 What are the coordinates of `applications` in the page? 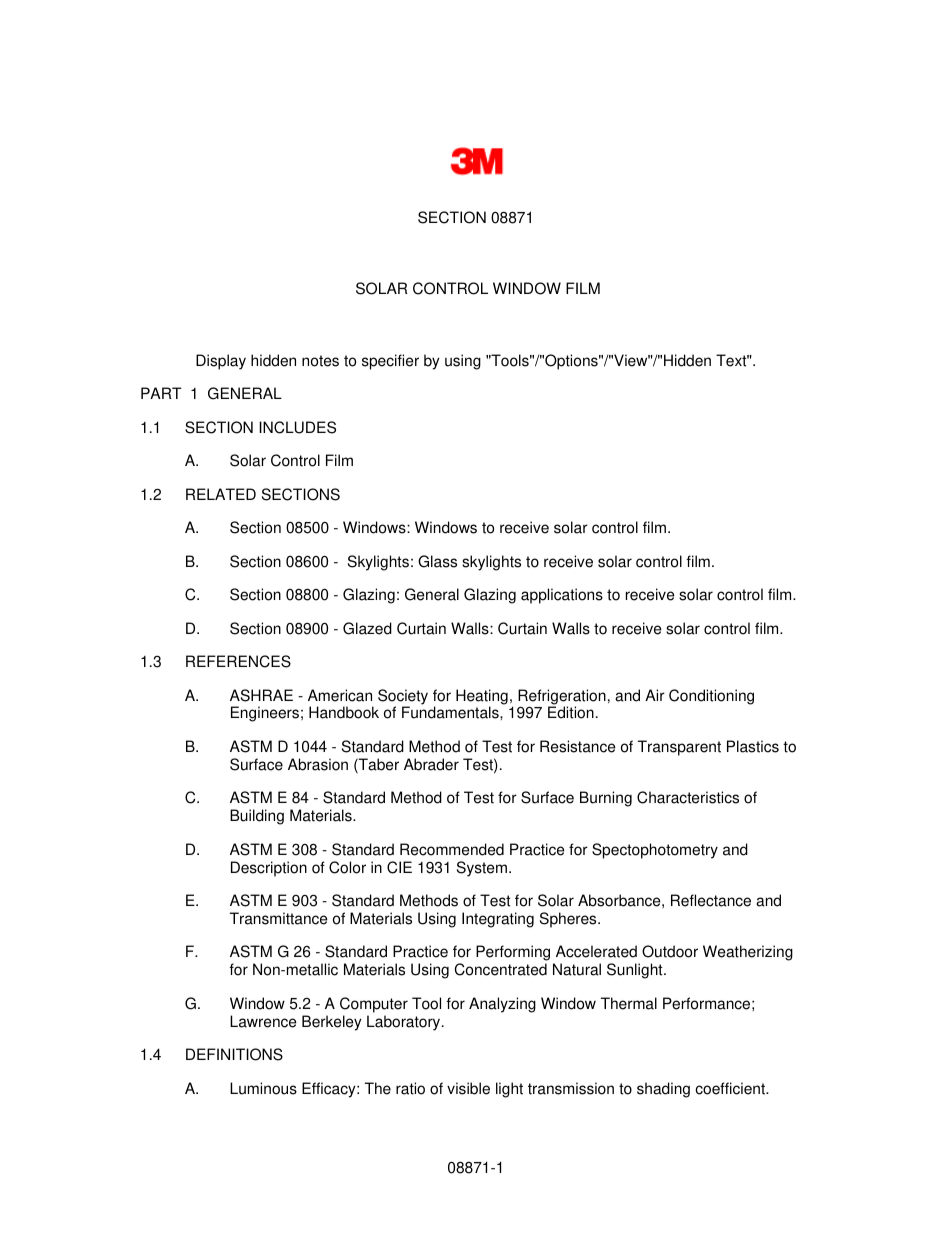 It's located at (562, 596).
